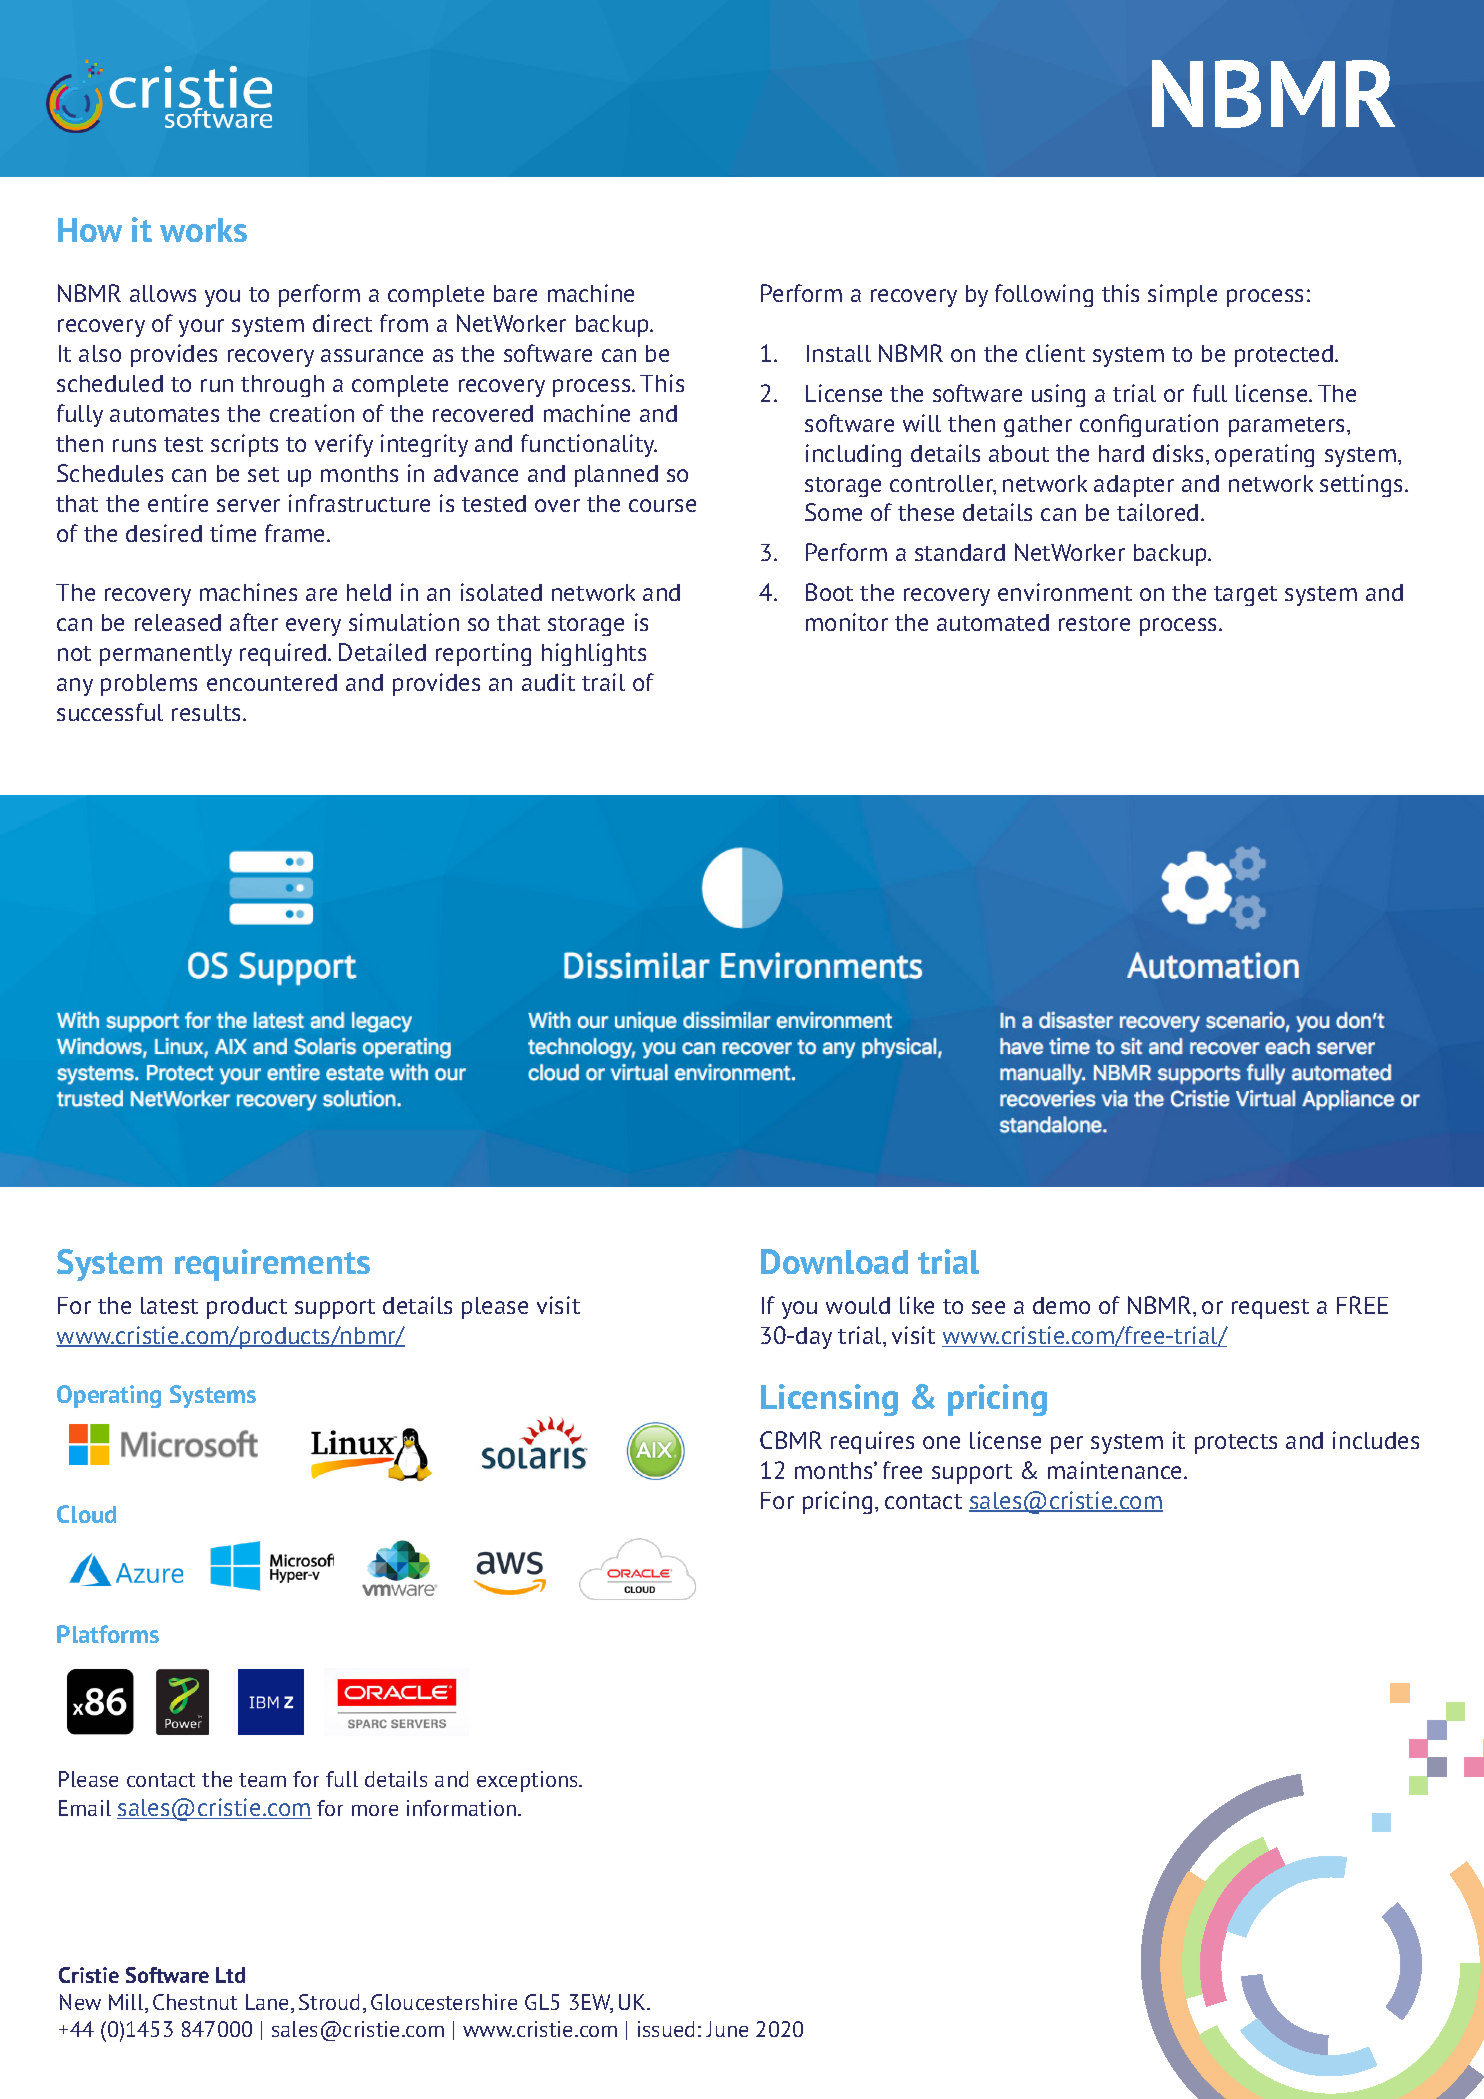  I want to click on restore, so click(1094, 623).
